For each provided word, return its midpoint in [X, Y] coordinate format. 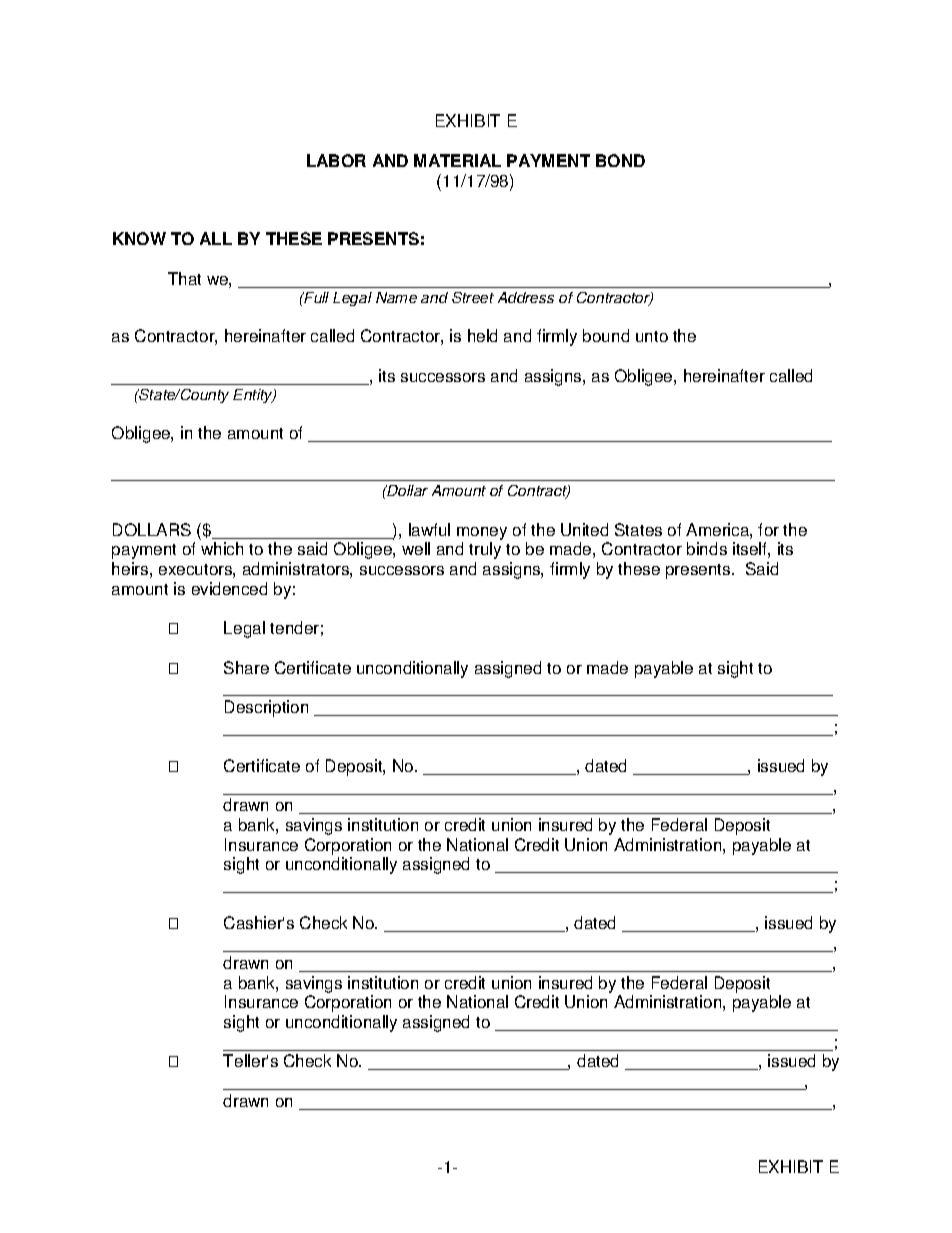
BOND [620, 160]
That [184, 278]
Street [473, 297]
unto [652, 336]
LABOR [336, 160]
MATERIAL [457, 160]
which [222, 548]
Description [266, 708]
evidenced [229, 588]
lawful [429, 529]
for [768, 529]
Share [246, 667]
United [584, 529]
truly [485, 550]
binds [707, 548]
